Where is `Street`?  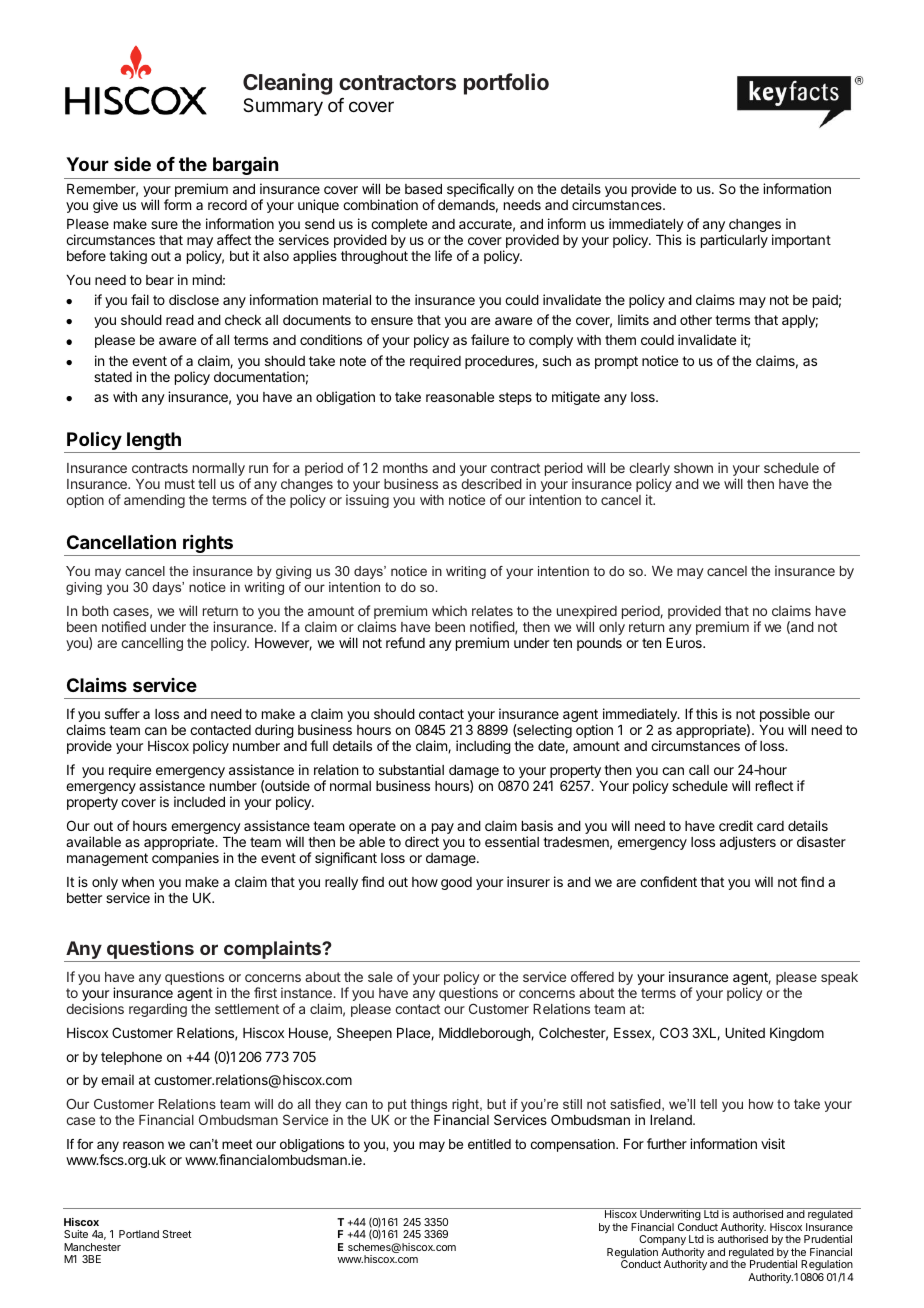 Street is located at coordinates (176, 1234).
